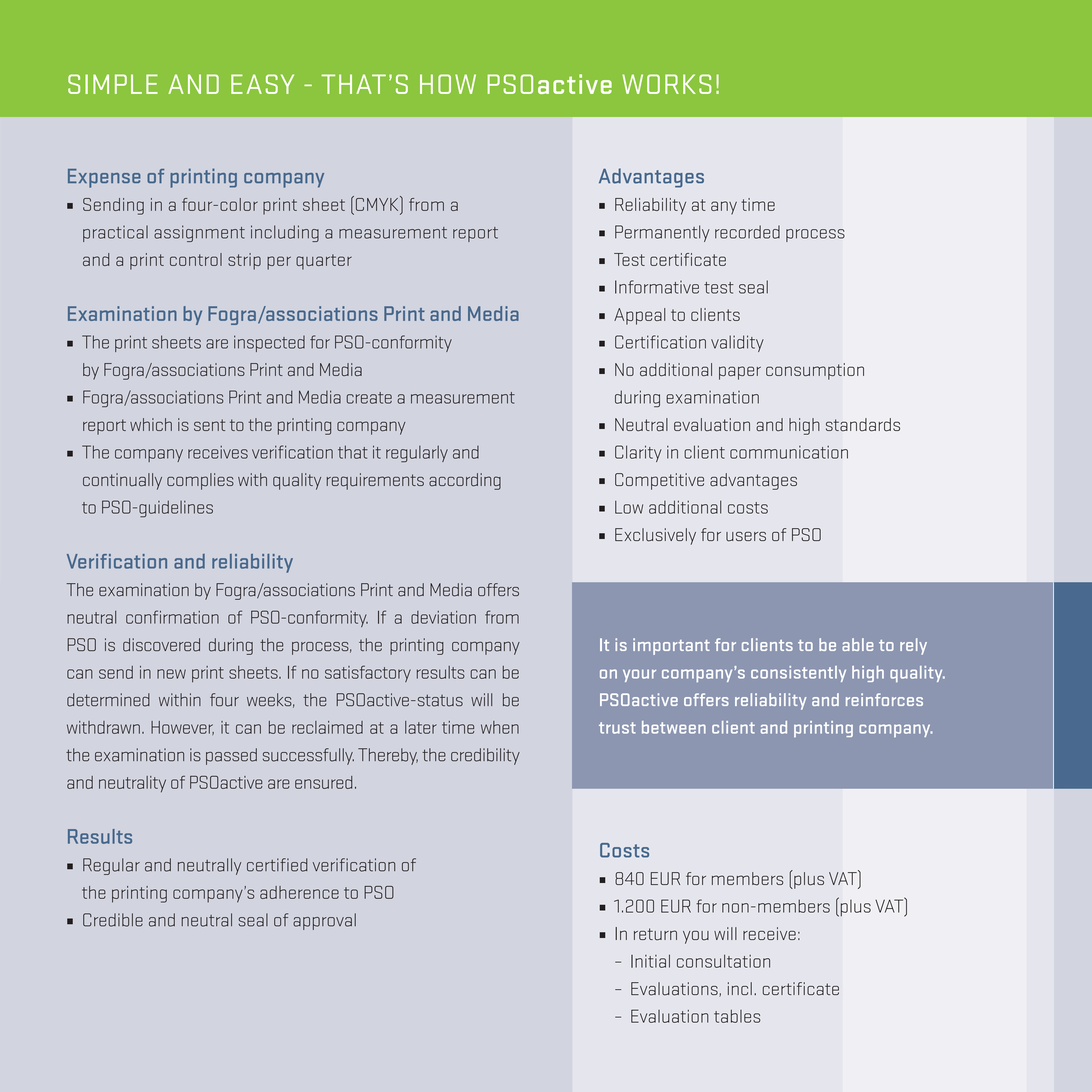 The height and width of the screenshot is (1092, 1092). Describe the element at coordinates (113, 920) in the screenshot. I see `Credible` at that location.
